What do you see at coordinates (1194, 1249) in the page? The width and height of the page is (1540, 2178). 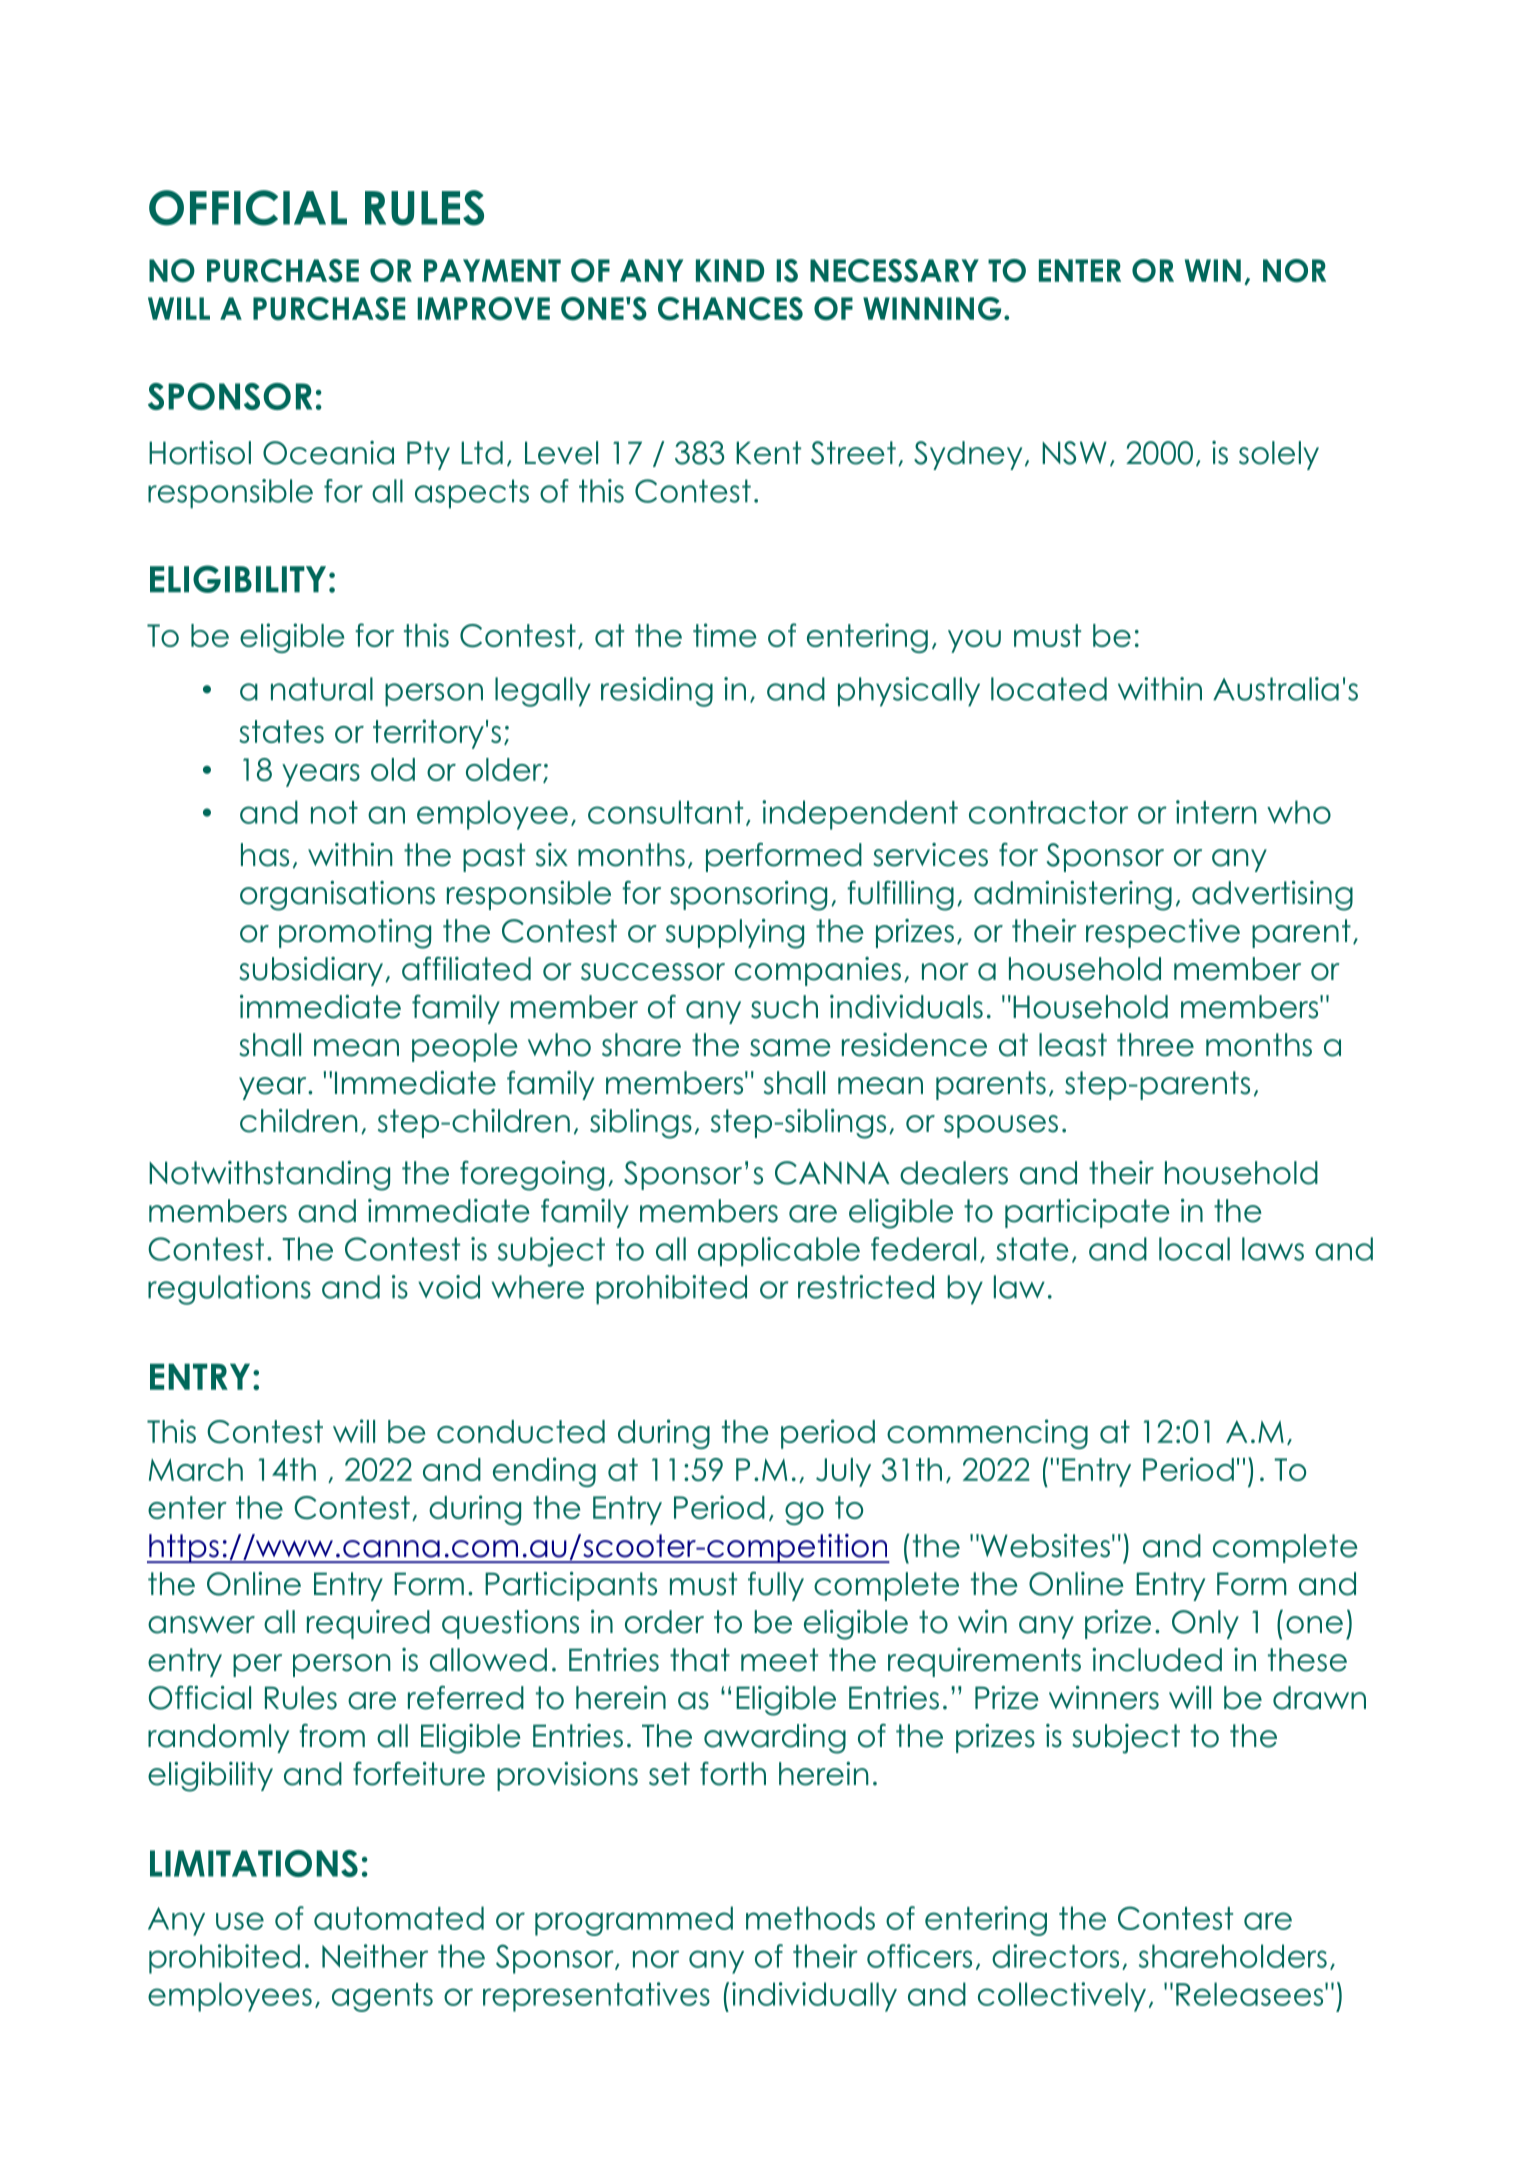 I see `local` at bounding box center [1194, 1249].
